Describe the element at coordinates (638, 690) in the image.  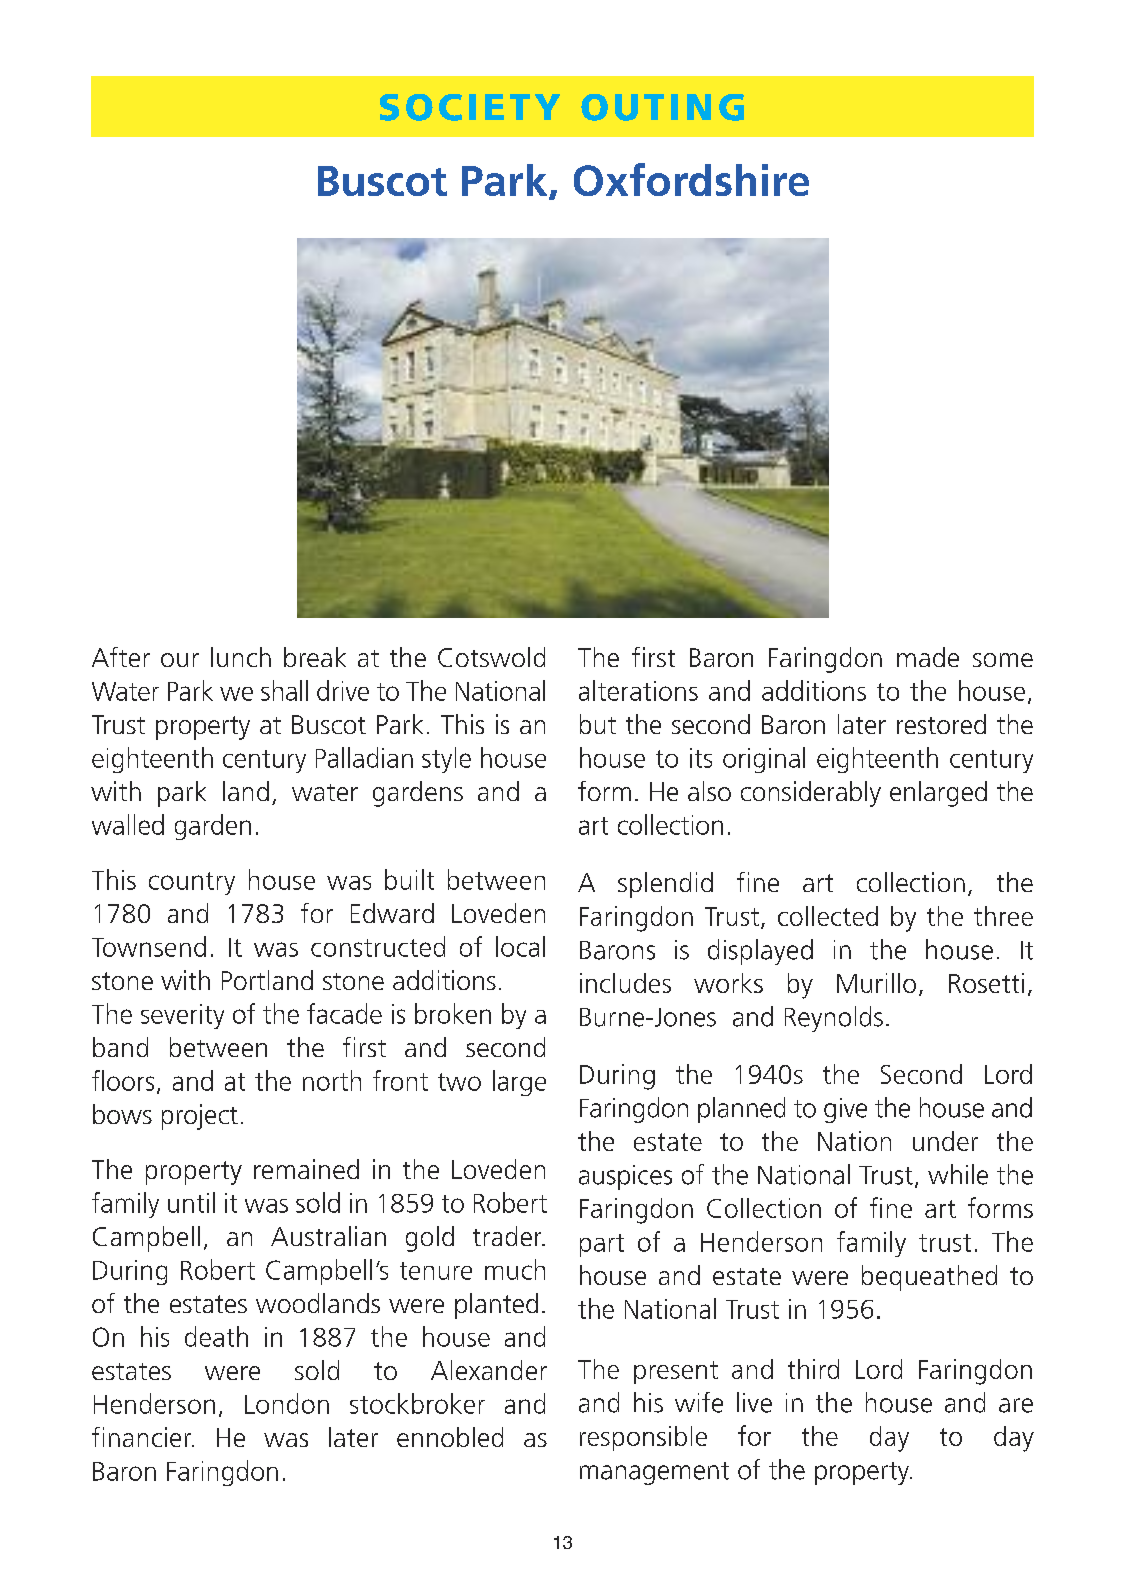
I see `alterations` at that location.
